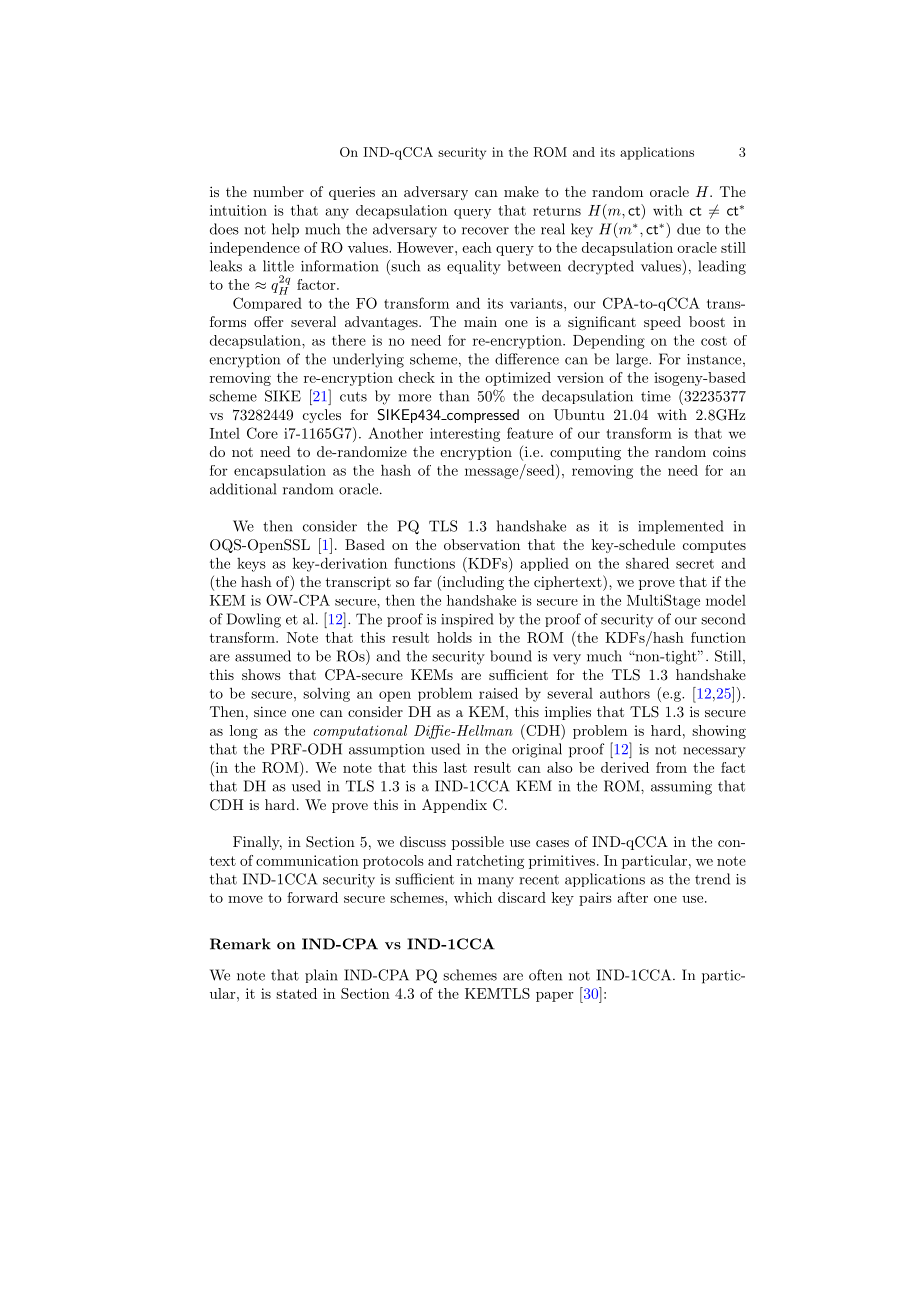 The height and width of the image is (1308, 924). I want to click on since, so click(270, 711).
